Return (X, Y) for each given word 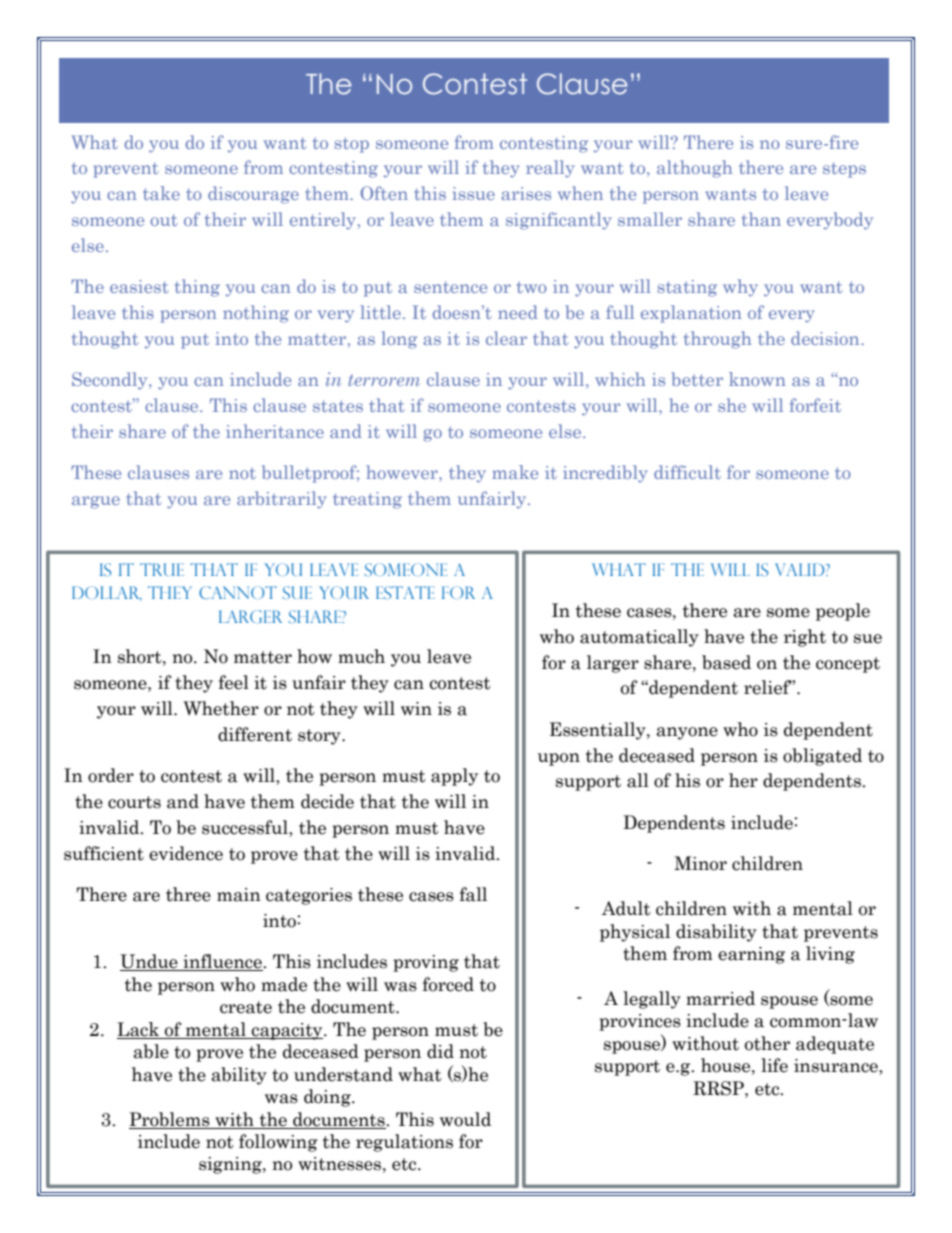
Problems (169, 1119)
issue (473, 193)
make (515, 472)
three (188, 894)
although (695, 169)
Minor (700, 863)
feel (234, 682)
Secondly (111, 381)
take (161, 193)
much (361, 656)
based (726, 662)
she (732, 405)
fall (473, 894)
